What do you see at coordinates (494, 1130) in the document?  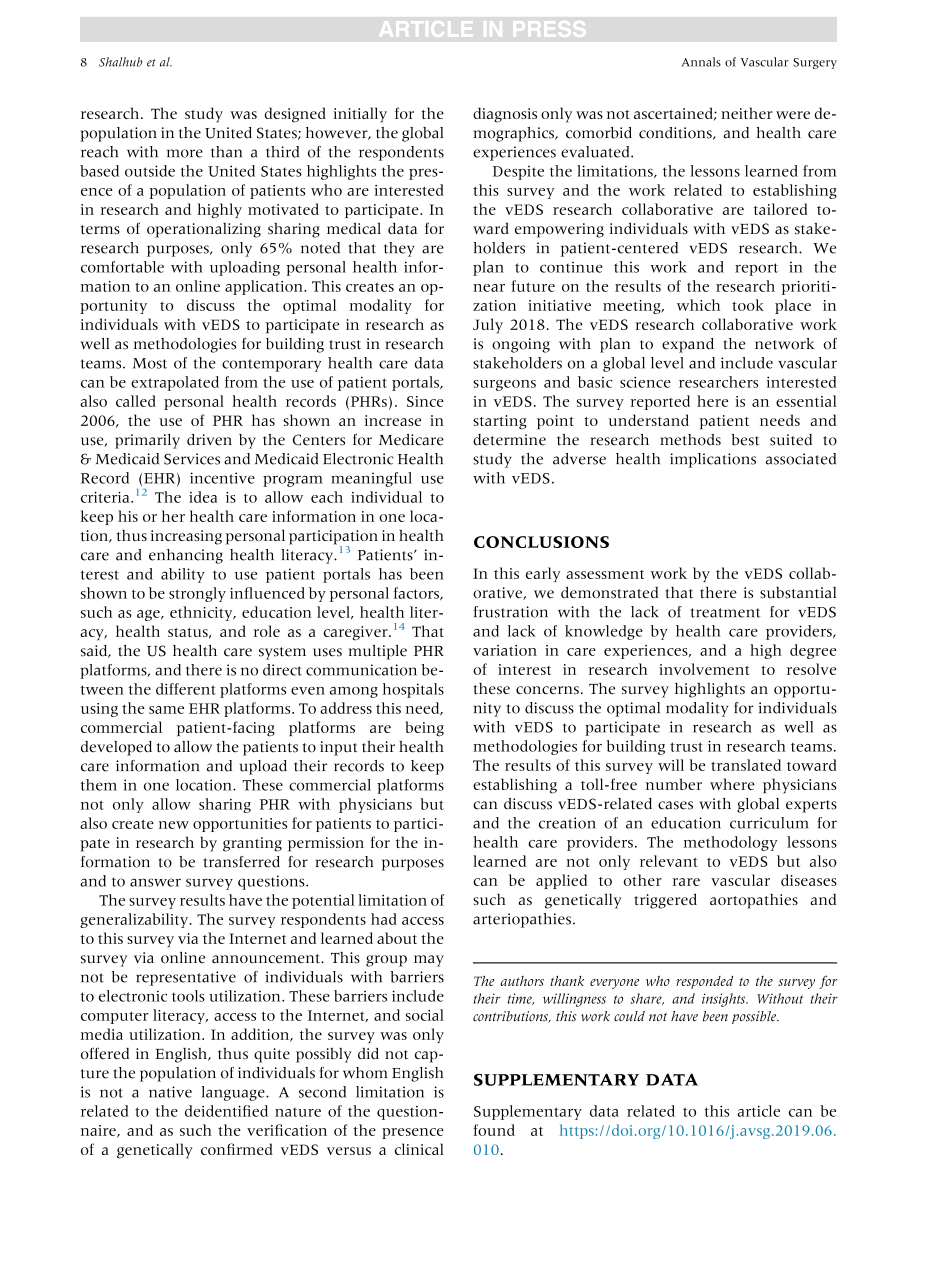 I see `found` at bounding box center [494, 1130].
